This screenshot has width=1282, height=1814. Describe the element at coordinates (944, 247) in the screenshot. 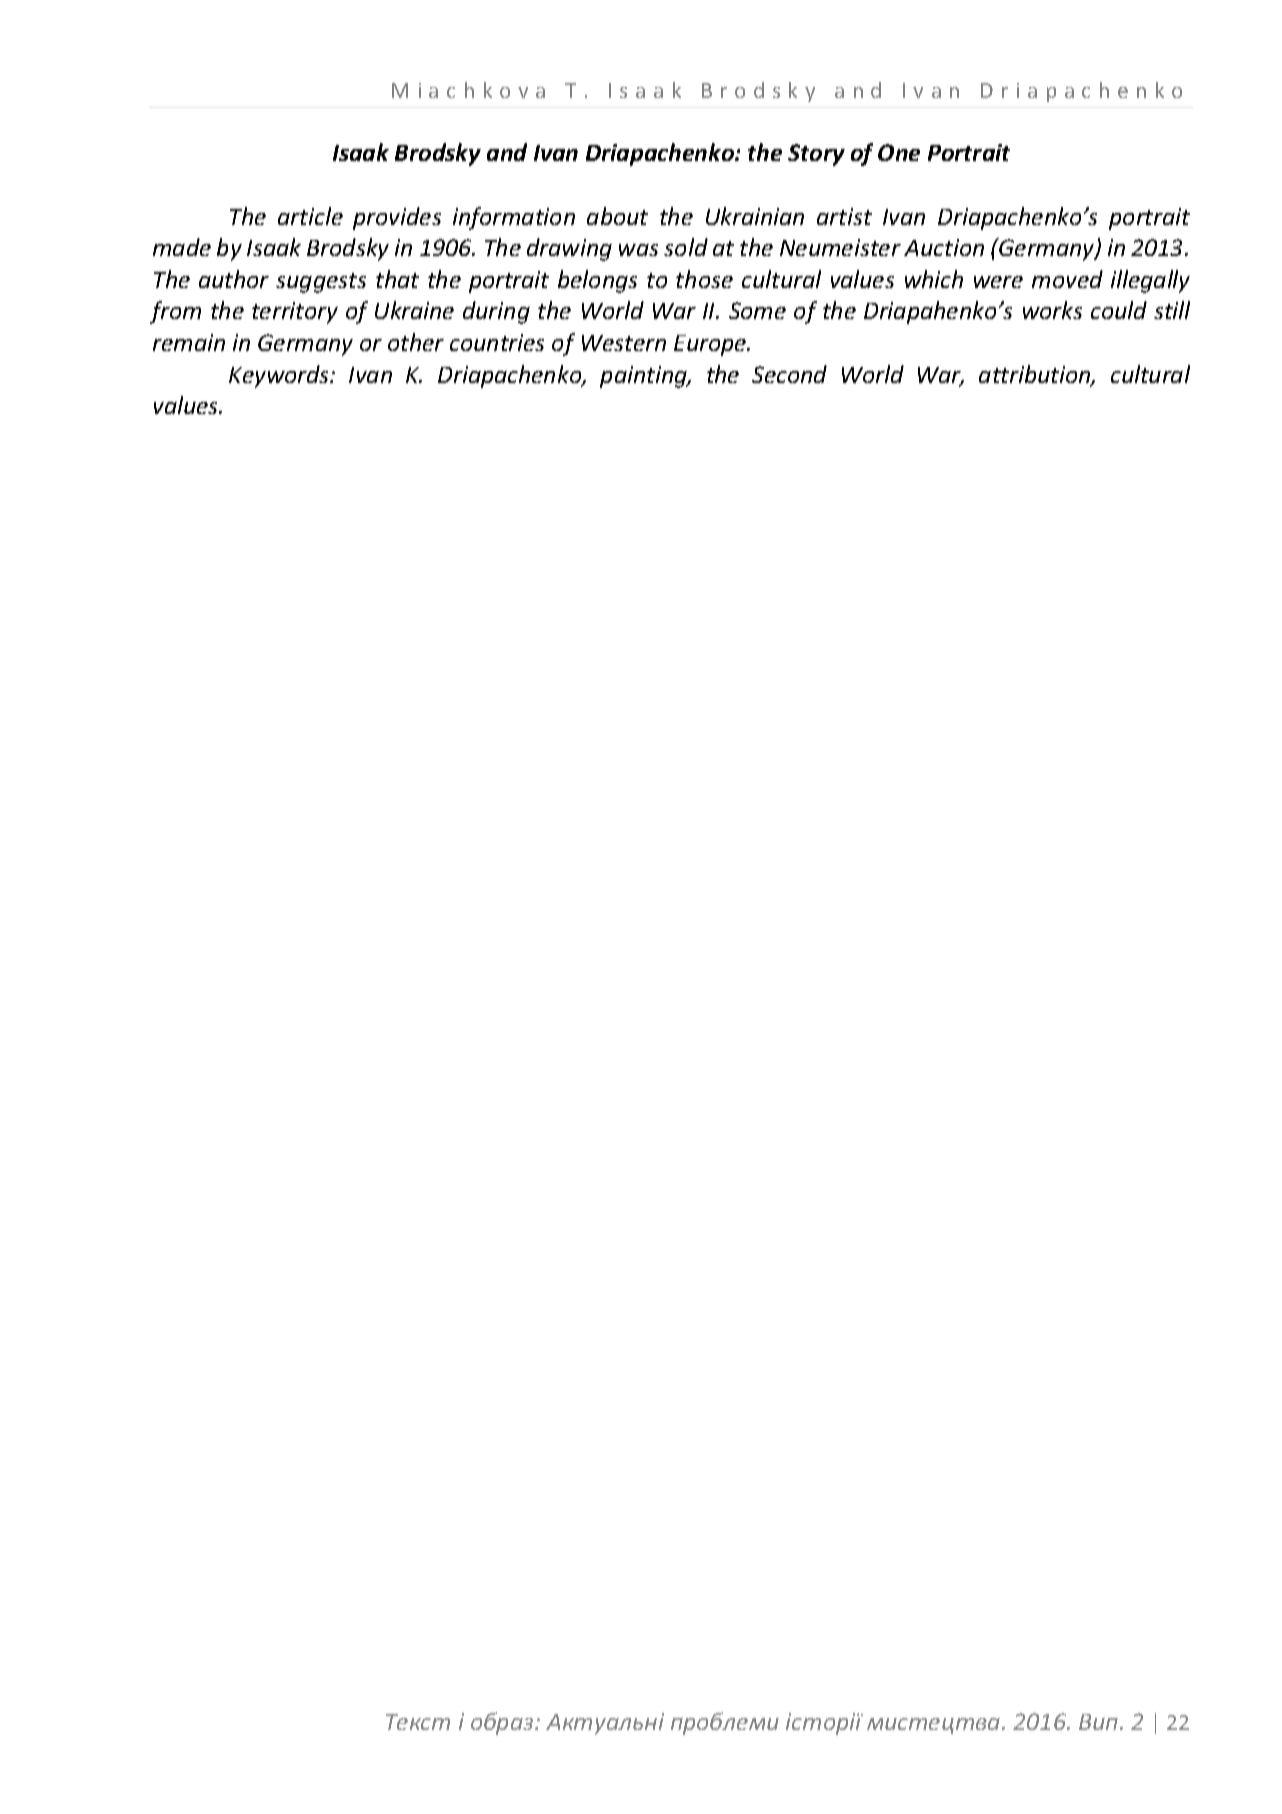

I see `Auction` at that location.
